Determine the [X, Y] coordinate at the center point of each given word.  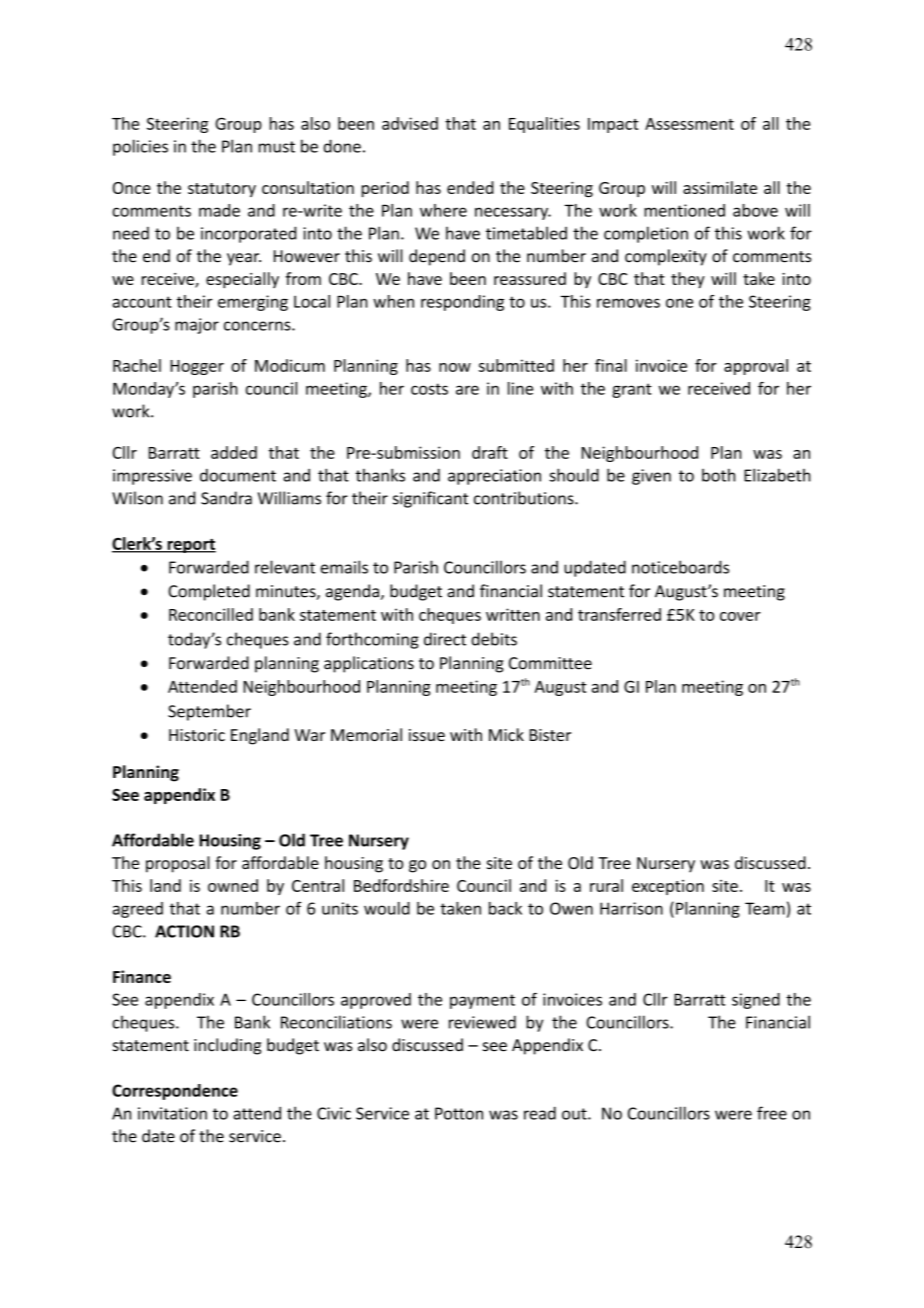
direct [445, 639]
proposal [178, 864]
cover [740, 616]
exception [668, 887]
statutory [222, 190]
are [467, 390]
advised [410, 123]
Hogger [197, 367]
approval [756, 367]
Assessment [689, 124]
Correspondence [175, 1092]
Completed [209, 592]
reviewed [482, 1022]
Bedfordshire [401, 885]
